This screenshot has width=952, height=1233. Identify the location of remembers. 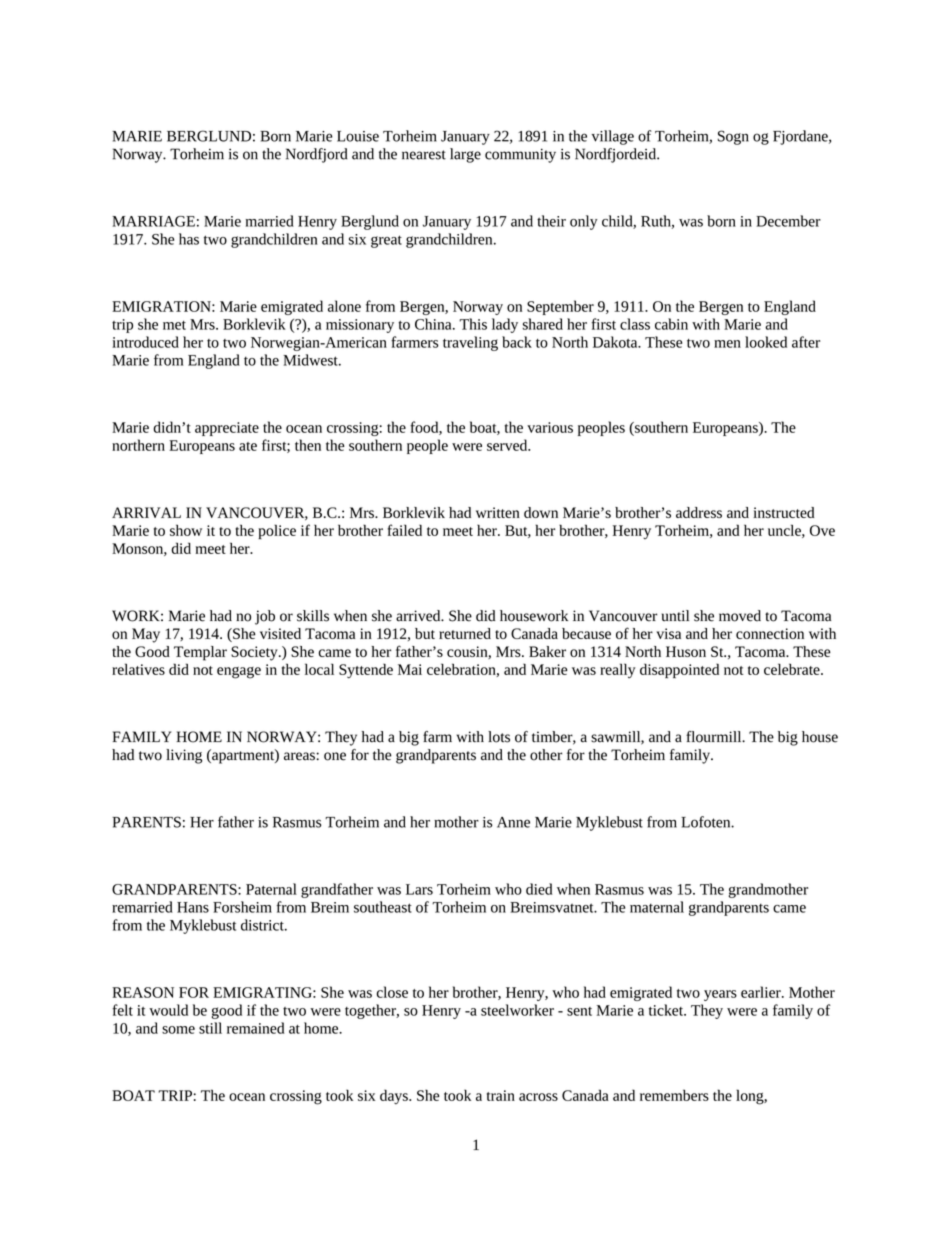
(674, 1095).
